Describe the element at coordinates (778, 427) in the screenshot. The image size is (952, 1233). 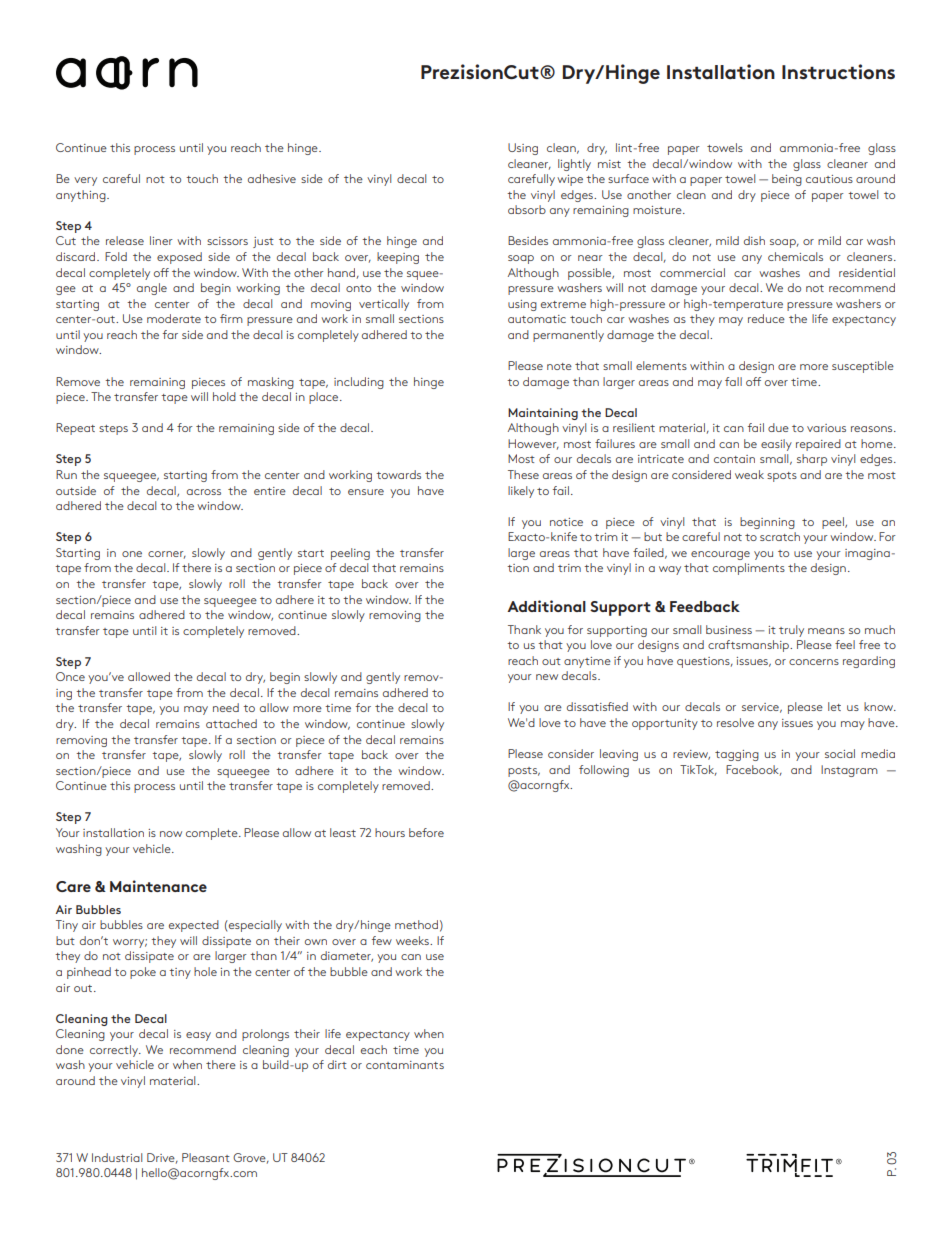
I see `due` at that location.
